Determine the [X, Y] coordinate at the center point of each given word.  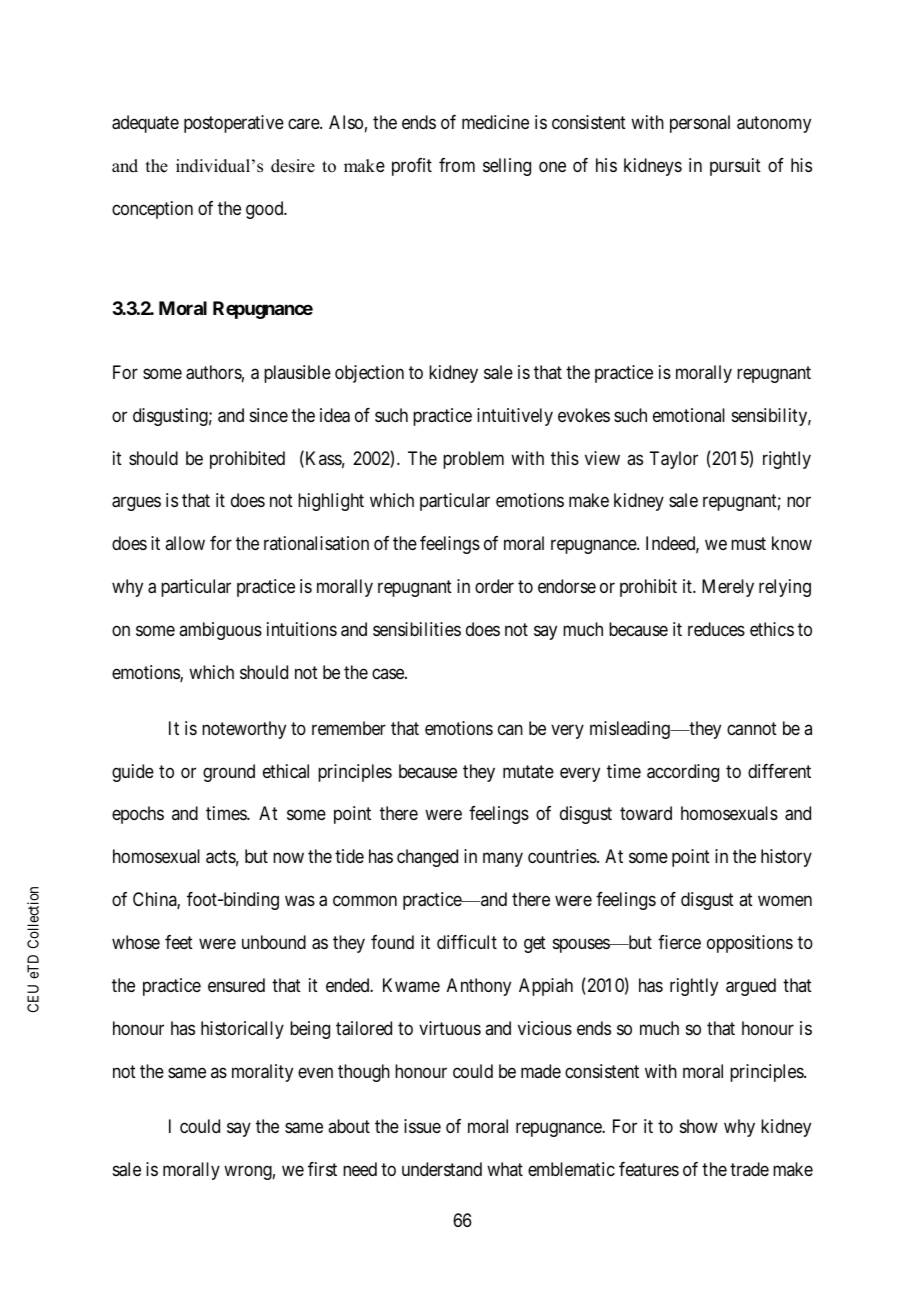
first [322, 1169]
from [457, 165]
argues [136, 504]
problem [473, 460]
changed [427, 858]
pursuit [735, 167]
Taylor [673, 460]
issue [422, 1126]
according [683, 773]
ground [229, 773]
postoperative [234, 124]
